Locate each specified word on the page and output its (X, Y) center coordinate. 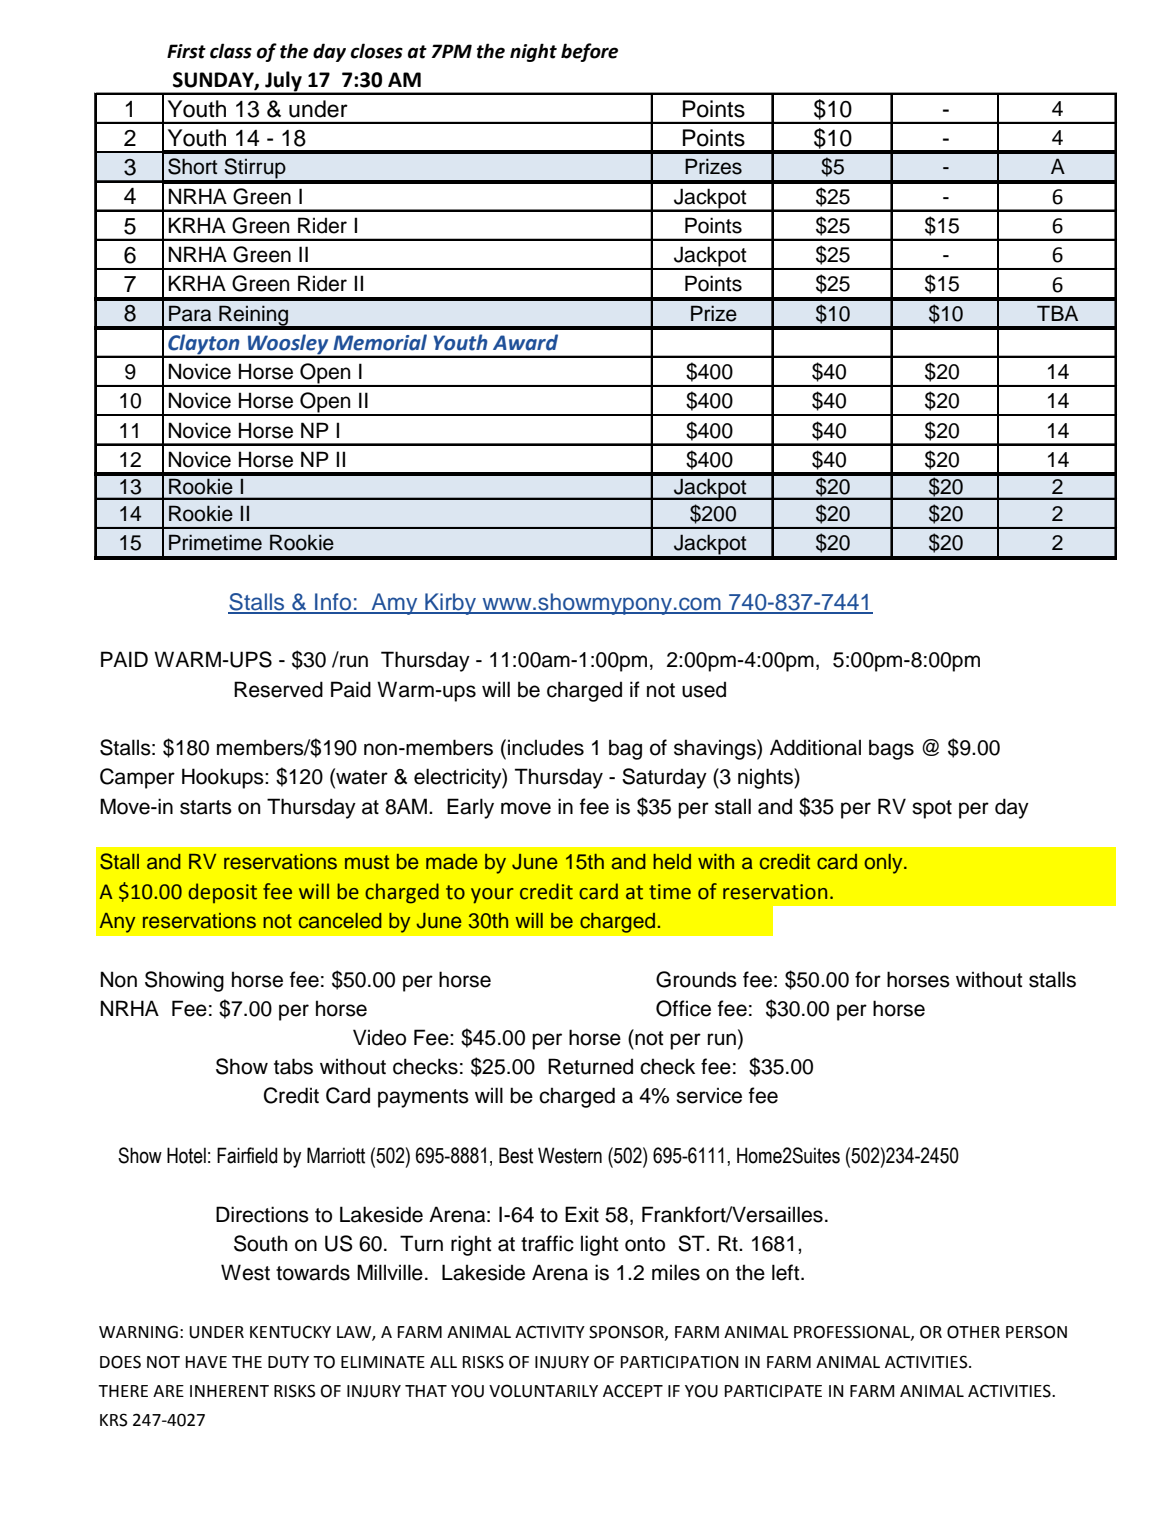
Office (683, 1008)
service (709, 1095)
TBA (1057, 313)
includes (546, 747)
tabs (293, 1066)
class (231, 51)
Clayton (204, 345)
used (704, 689)
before (589, 52)
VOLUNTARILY (543, 1391)
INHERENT (229, 1391)
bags (891, 749)
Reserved (278, 689)
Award (525, 342)
